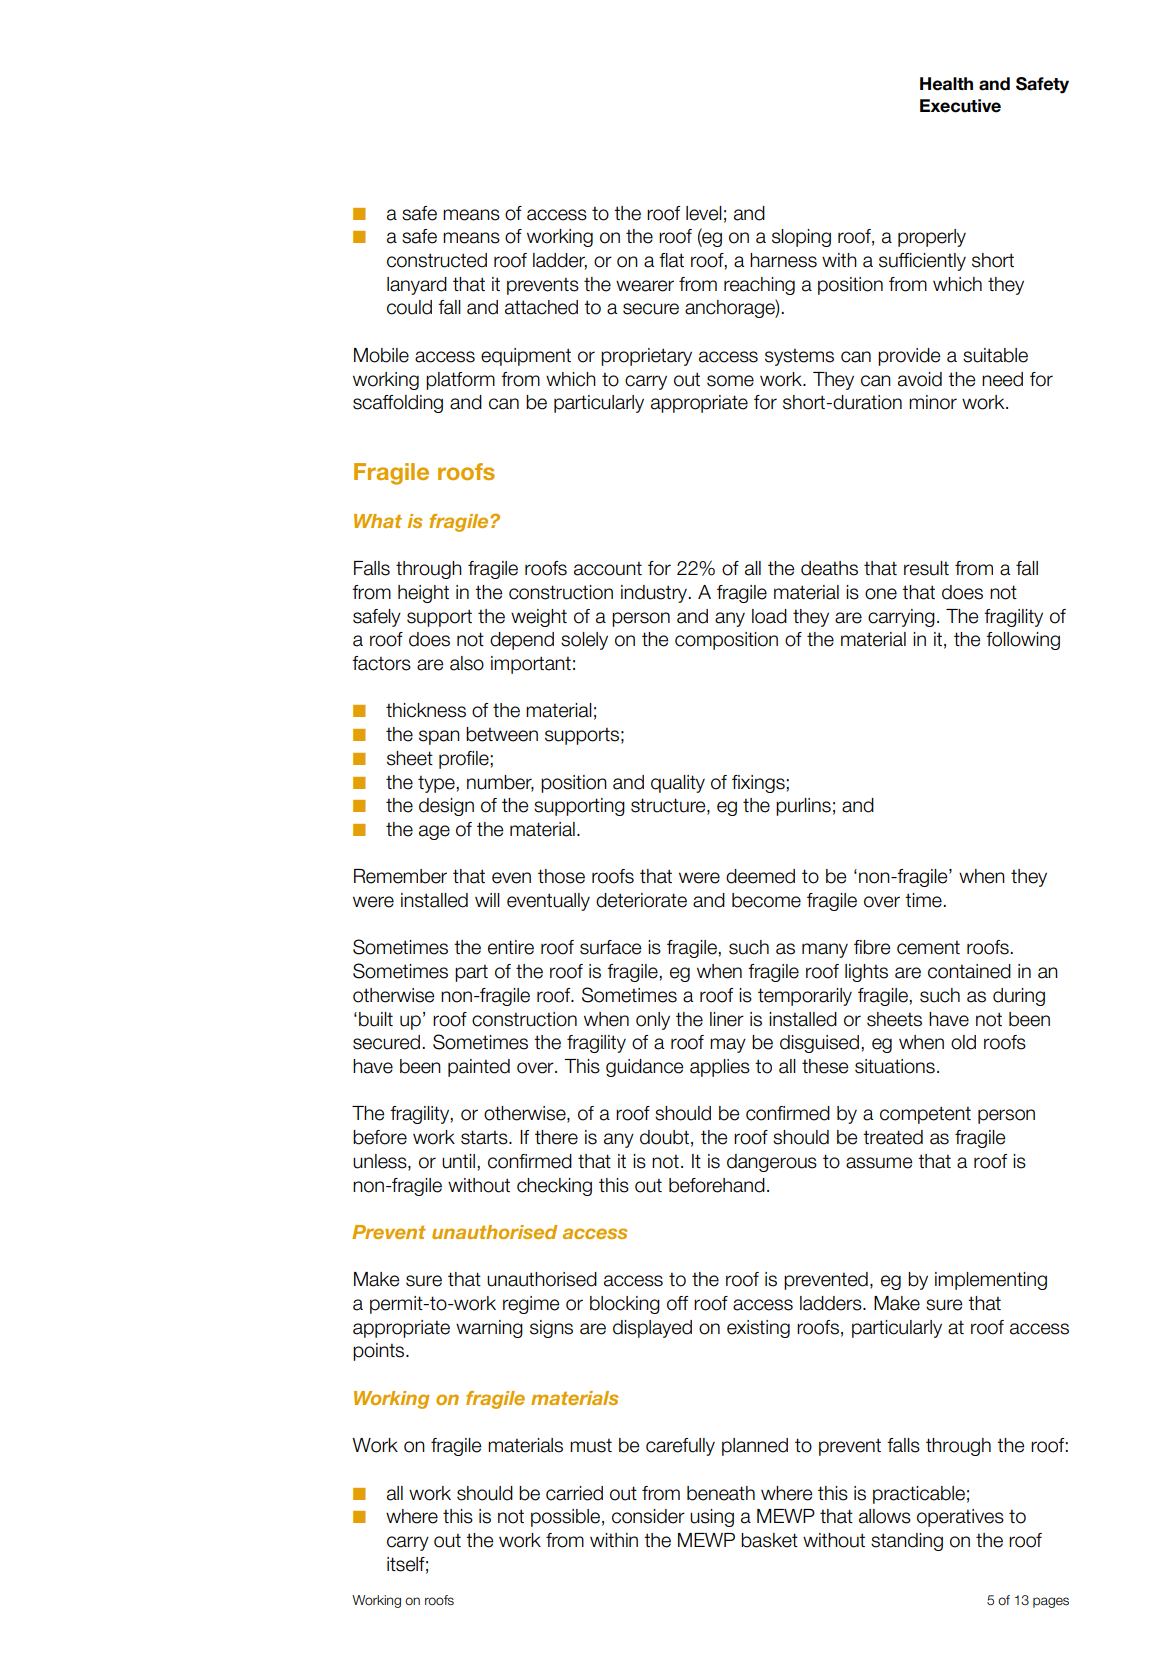 The image size is (1176, 1663). I want to click on level, so click(704, 213).
